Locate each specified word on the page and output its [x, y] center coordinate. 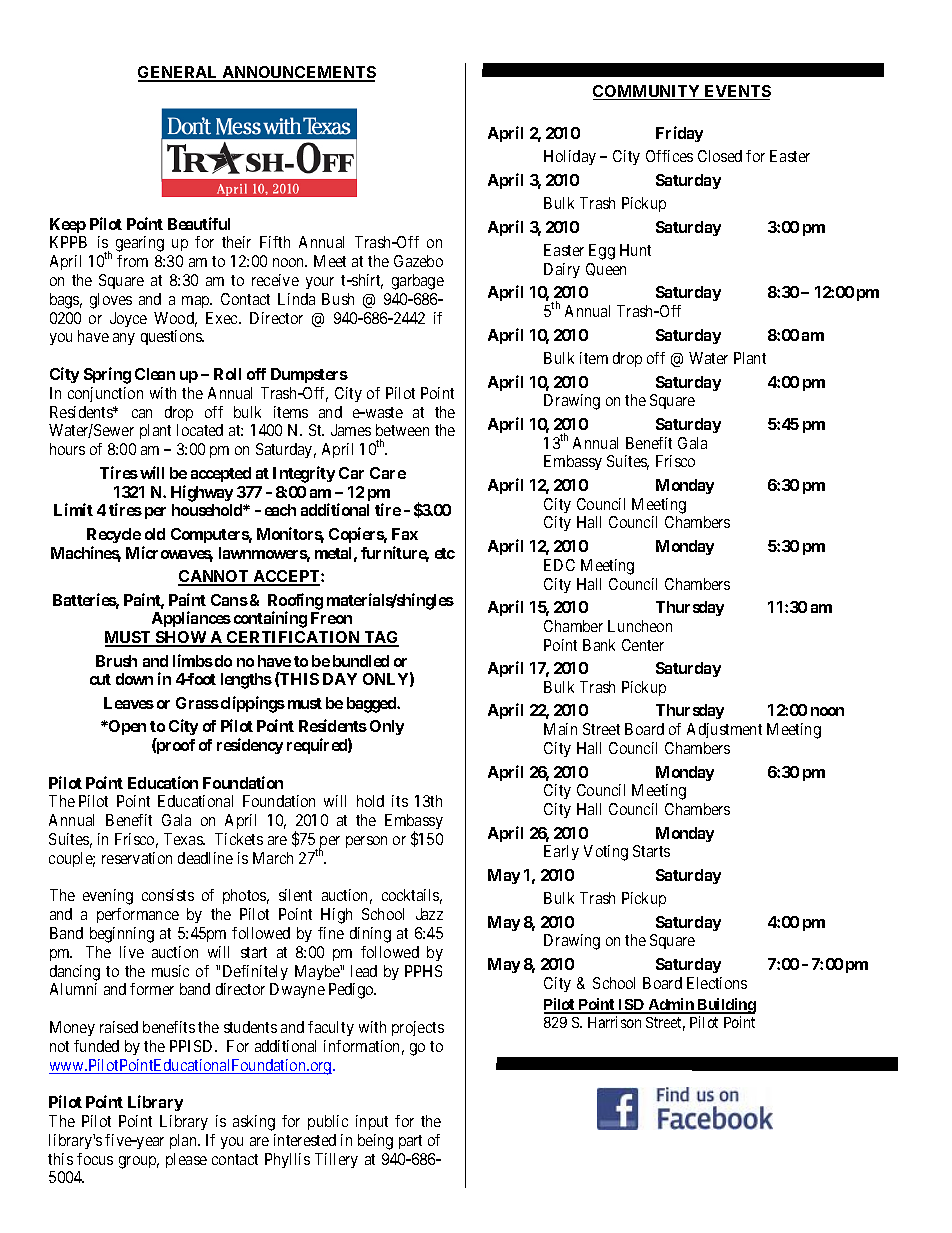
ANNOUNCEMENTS [298, 73]
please [186, 1160]
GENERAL [179, 73]
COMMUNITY [648, 92]
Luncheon [640, 626]
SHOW [181, 638]
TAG [380, 638]
